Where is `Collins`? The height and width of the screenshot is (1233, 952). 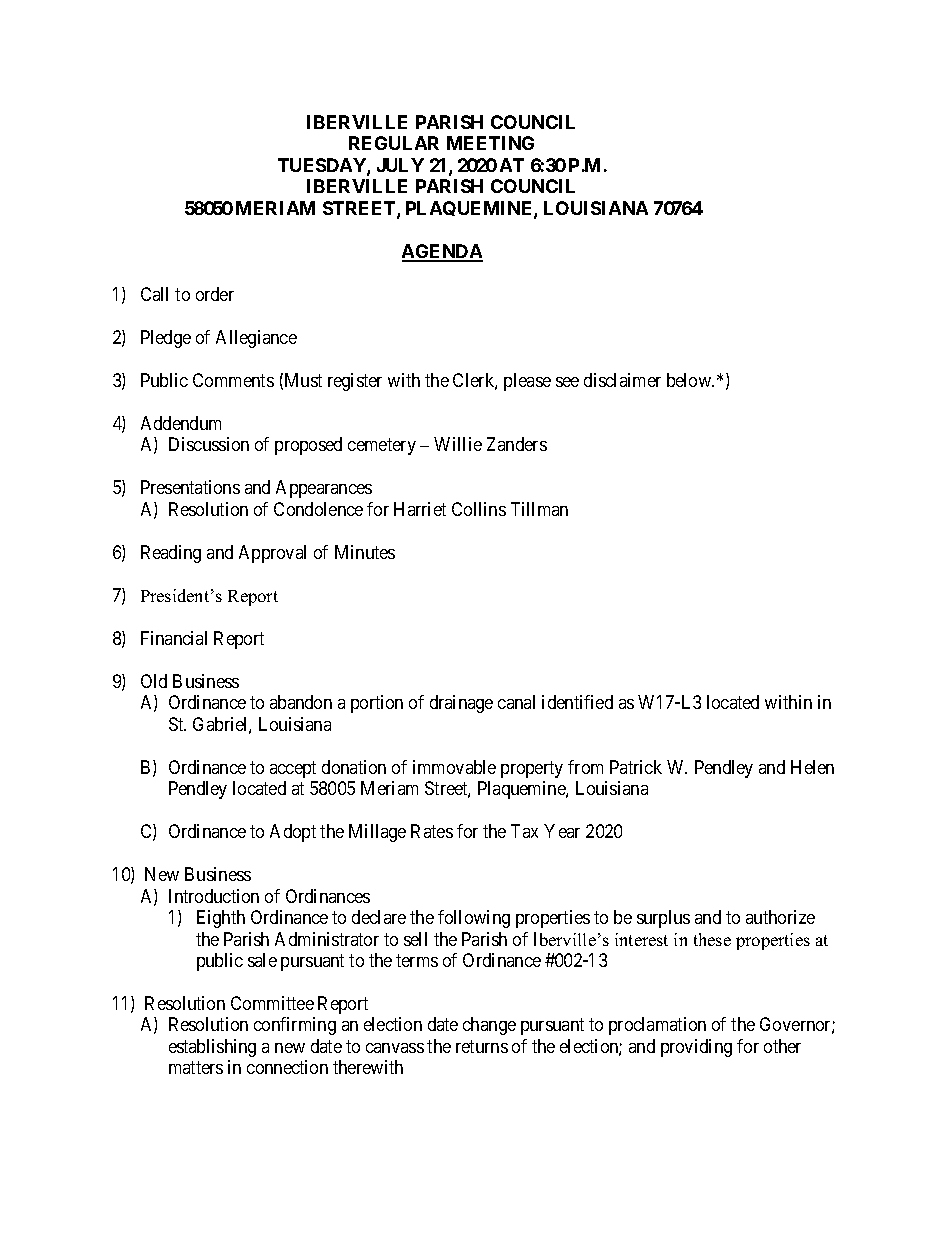
Collins is located at coordinates (479, 509).
